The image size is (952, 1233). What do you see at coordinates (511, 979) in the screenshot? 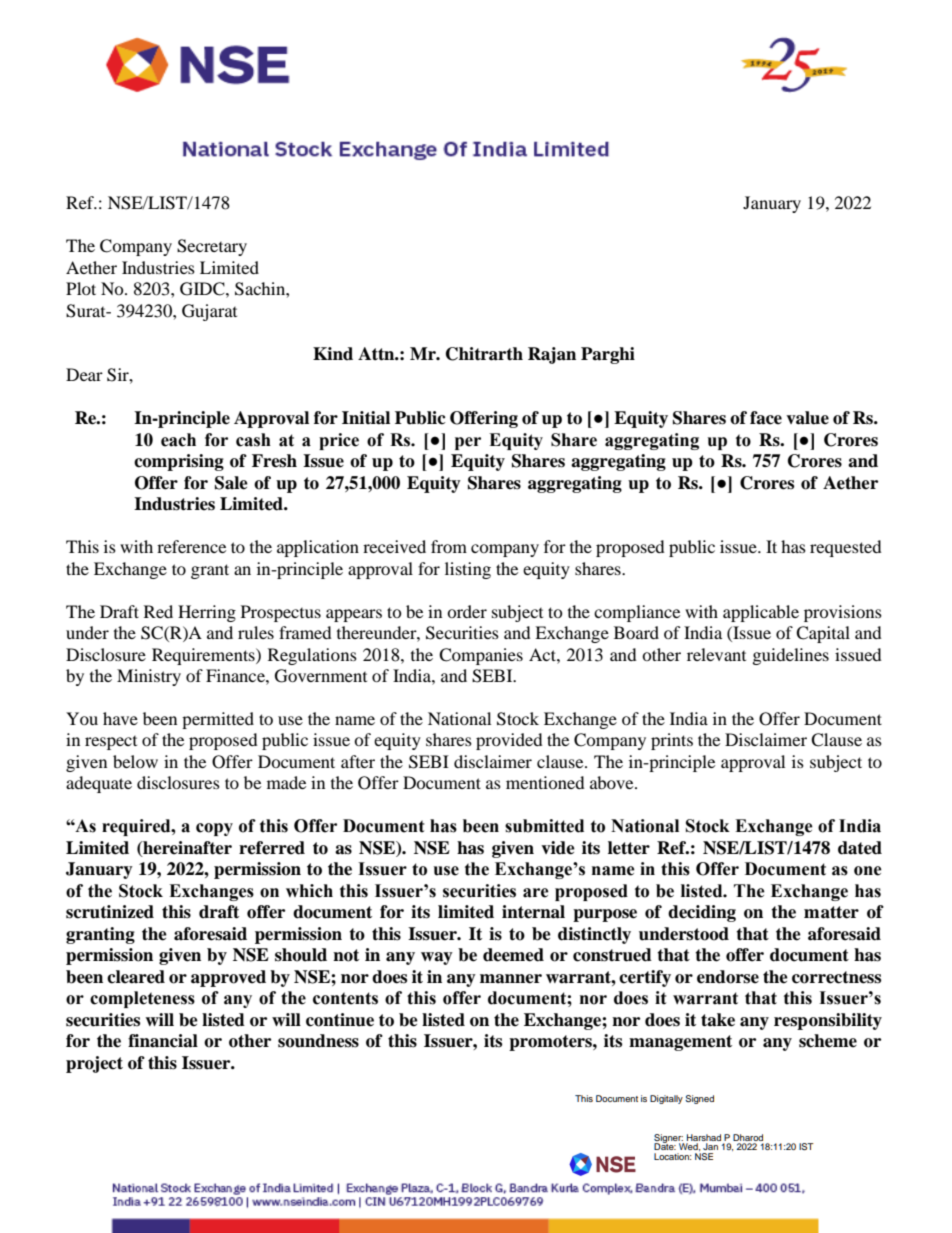
I see `manner` at bounding box center [511, 979].
